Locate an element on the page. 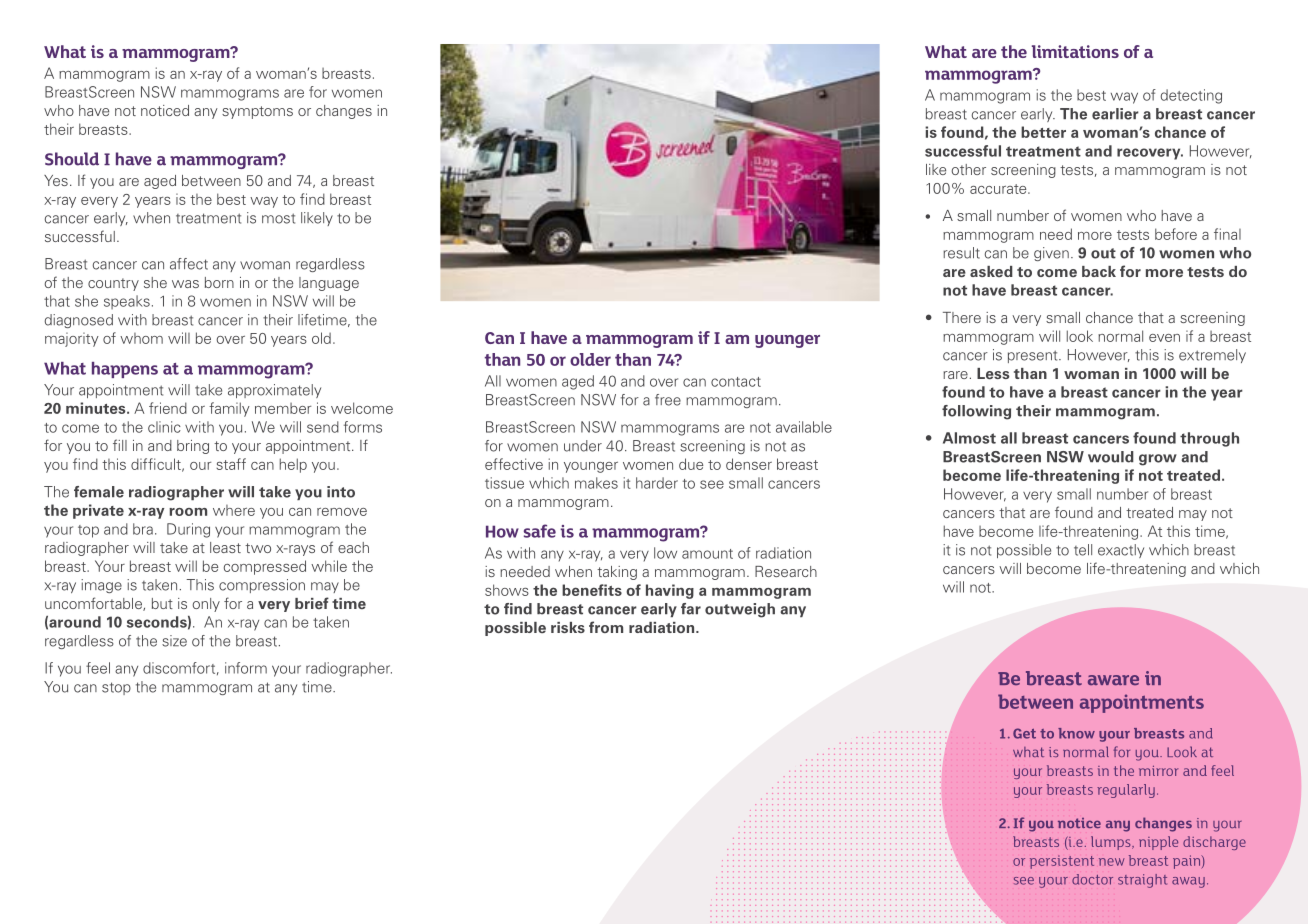 The width and height of the page is (1308, 924). back is located at coordinates (1099, 271).
